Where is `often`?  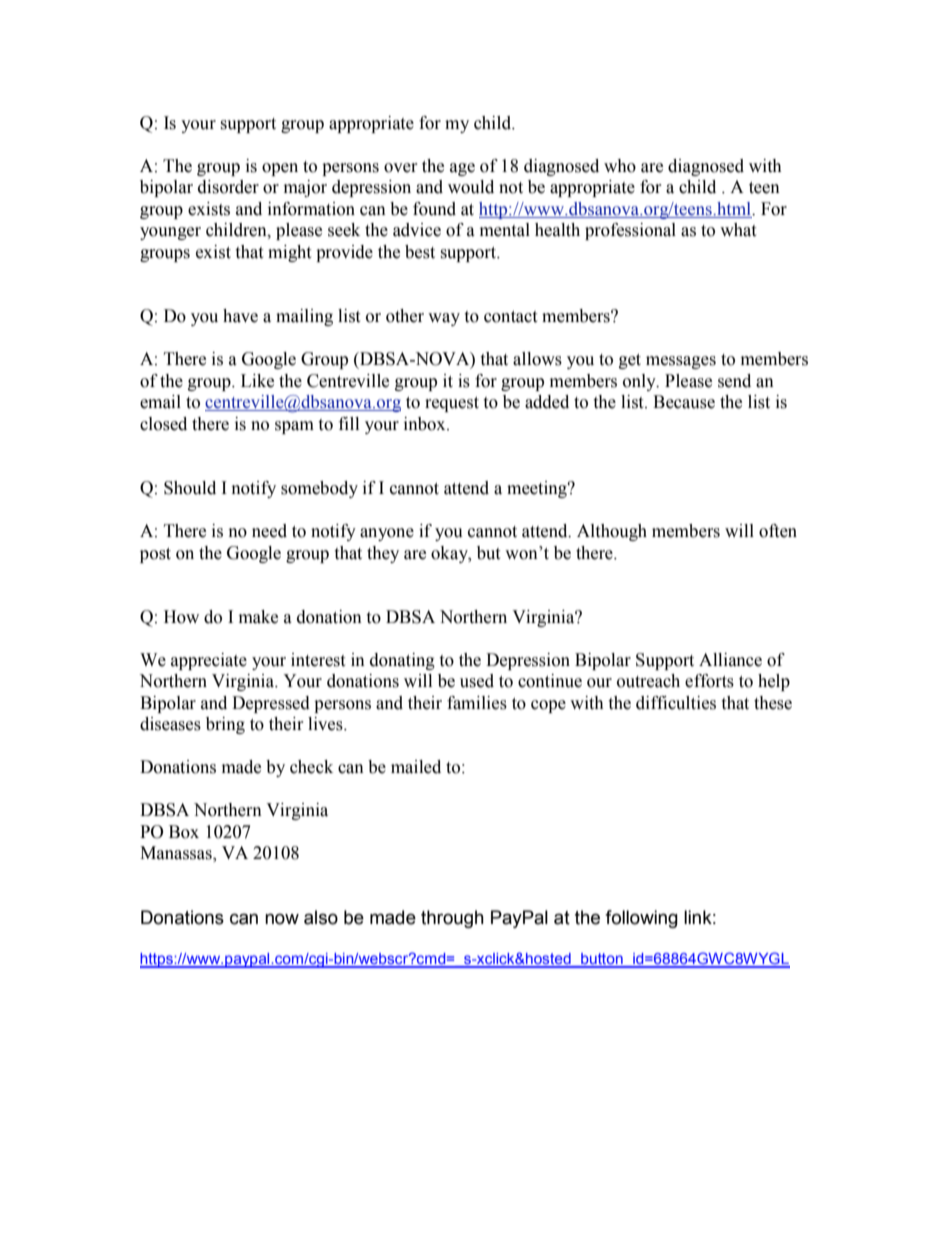
often is located at coordinates (778, 531).
